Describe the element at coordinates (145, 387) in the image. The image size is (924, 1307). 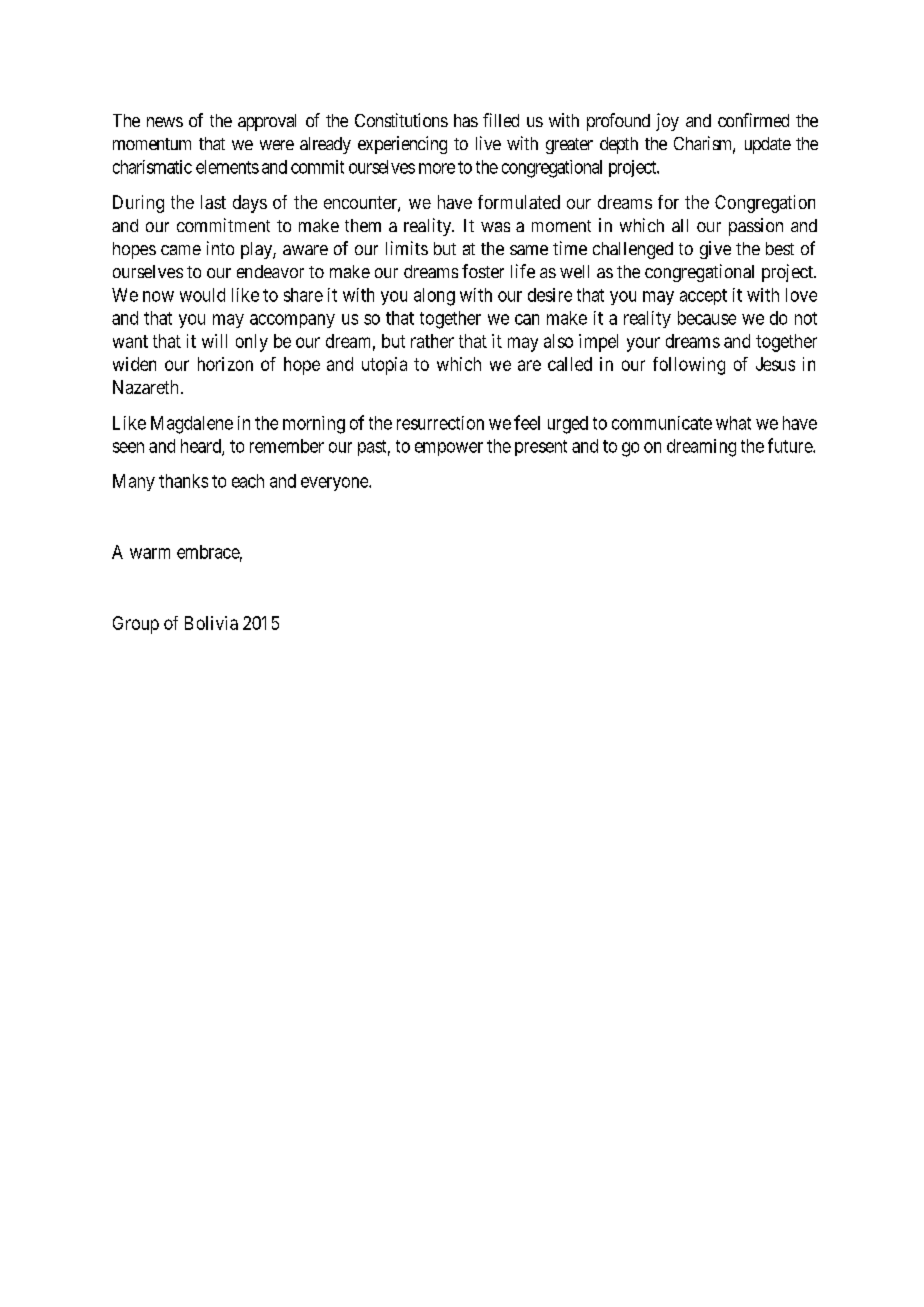
I see `Nazareth` at that location.
